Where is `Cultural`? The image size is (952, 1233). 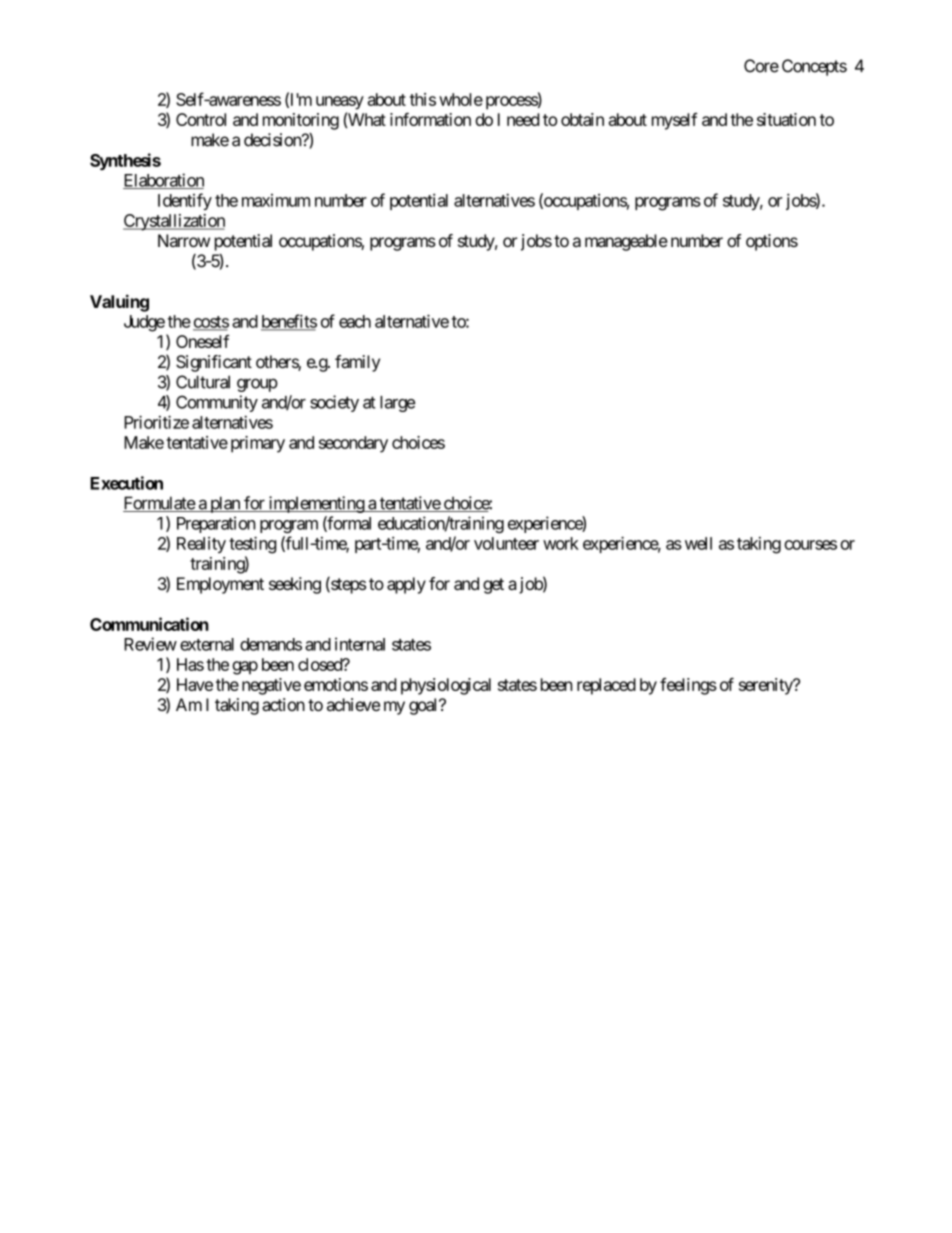
Cultural is located at coordinates (203, 382).
